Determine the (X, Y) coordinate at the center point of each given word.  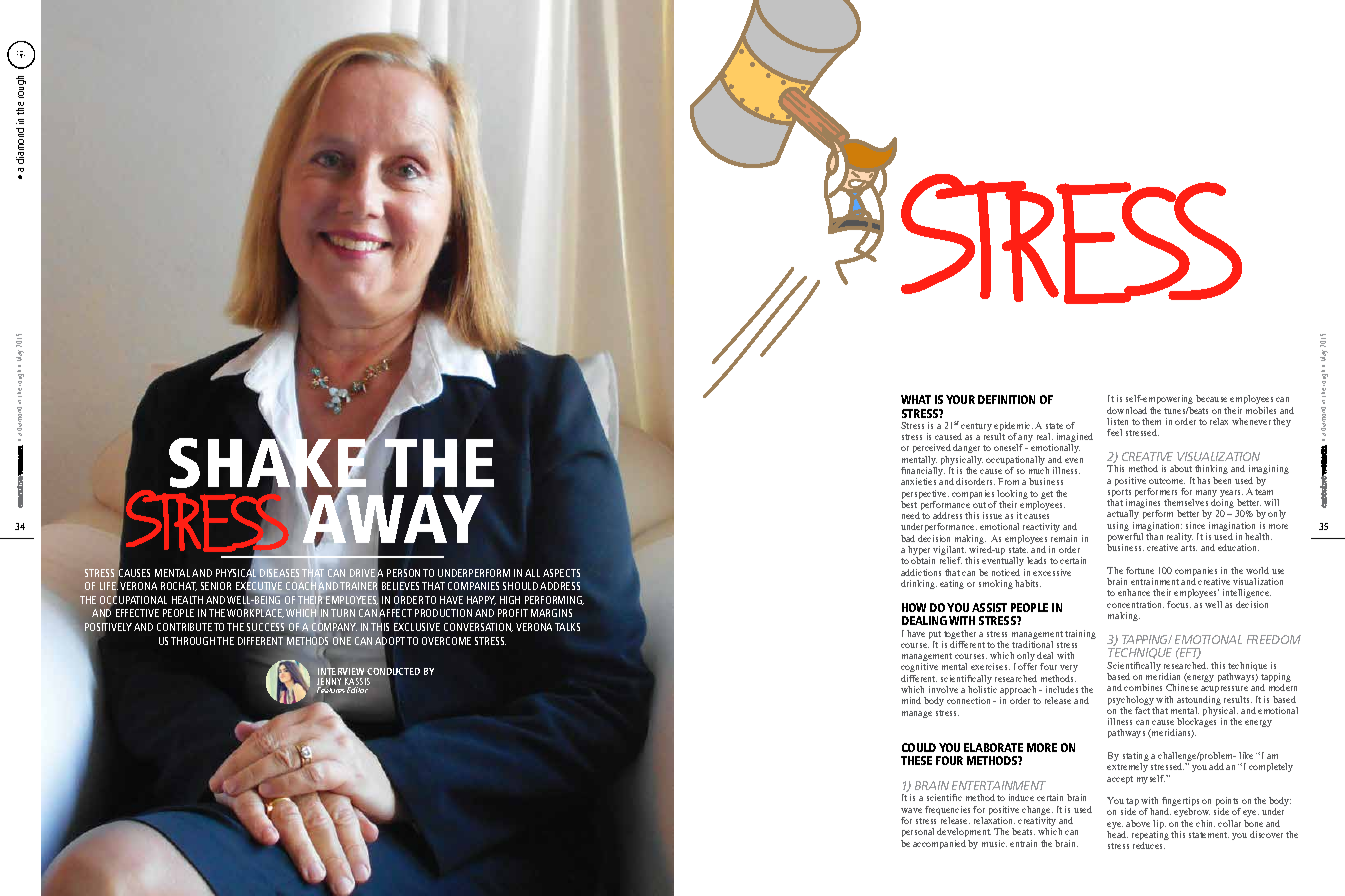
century (976, 428)
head (1117, 834)
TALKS (567, 627)
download (1127, 410)
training (1080, 634)
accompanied (939, 844)
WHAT (916, 399)
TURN (343, 613)
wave (911, 810)
